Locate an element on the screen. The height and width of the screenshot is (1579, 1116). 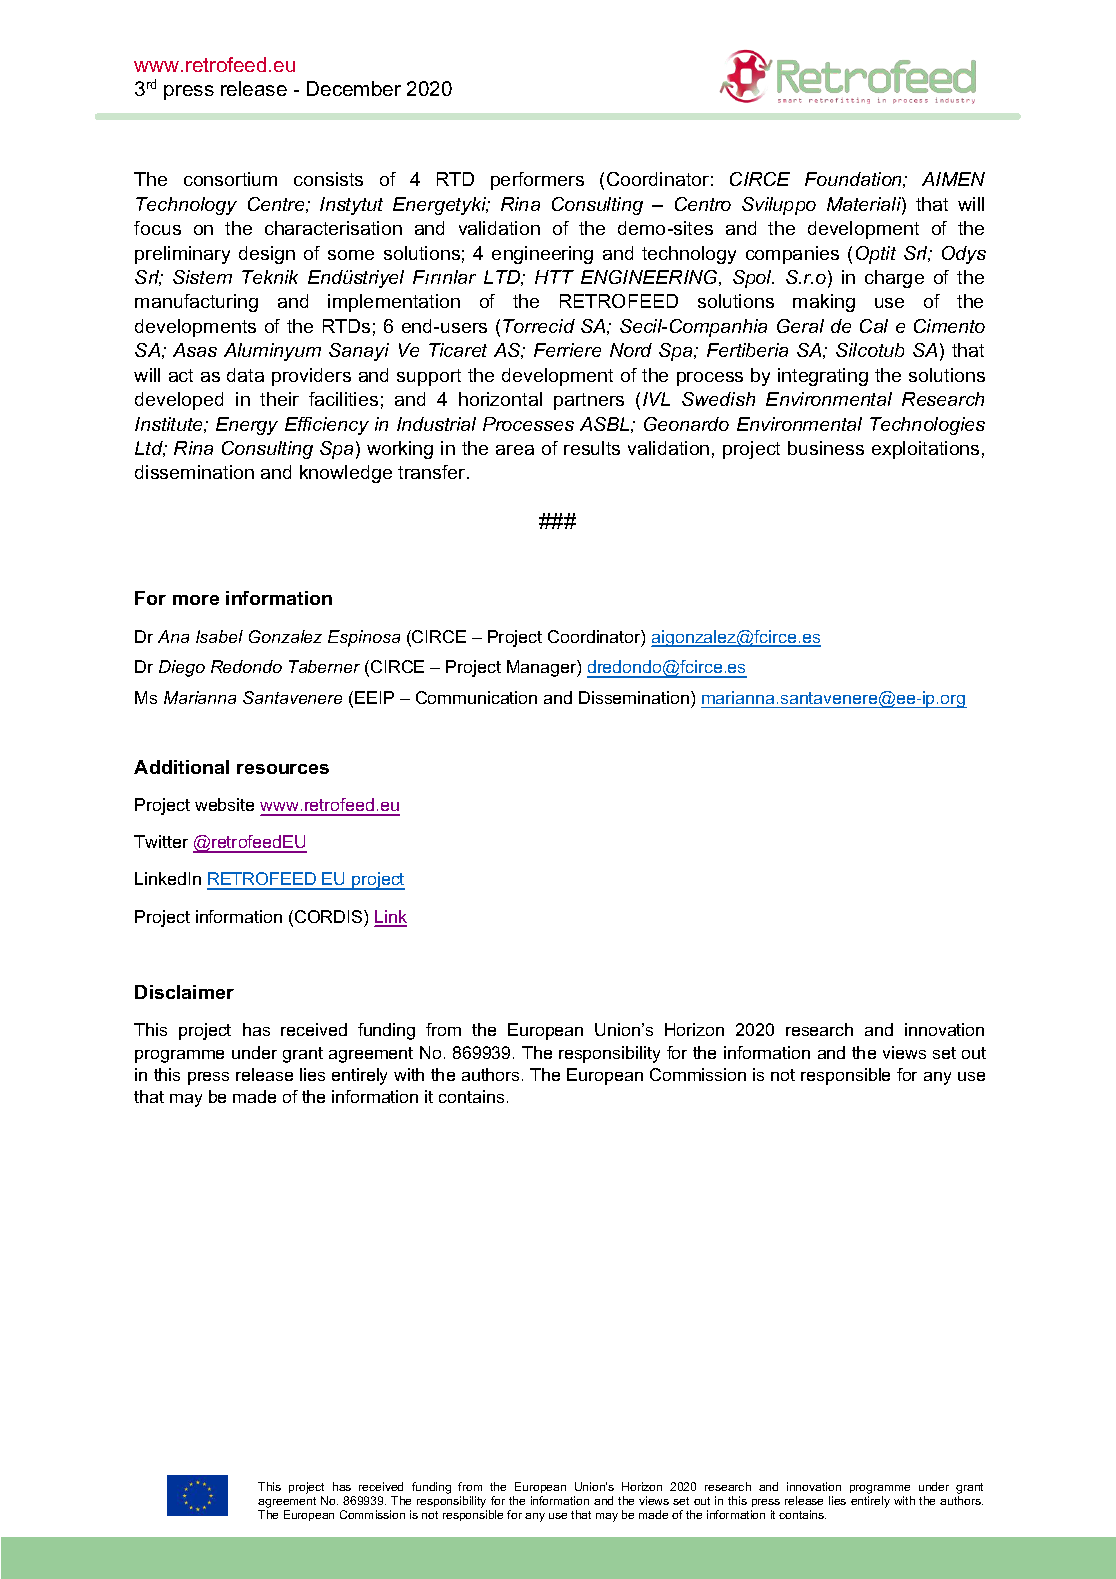
Disclaimer is located at coordinates (184, 992).
